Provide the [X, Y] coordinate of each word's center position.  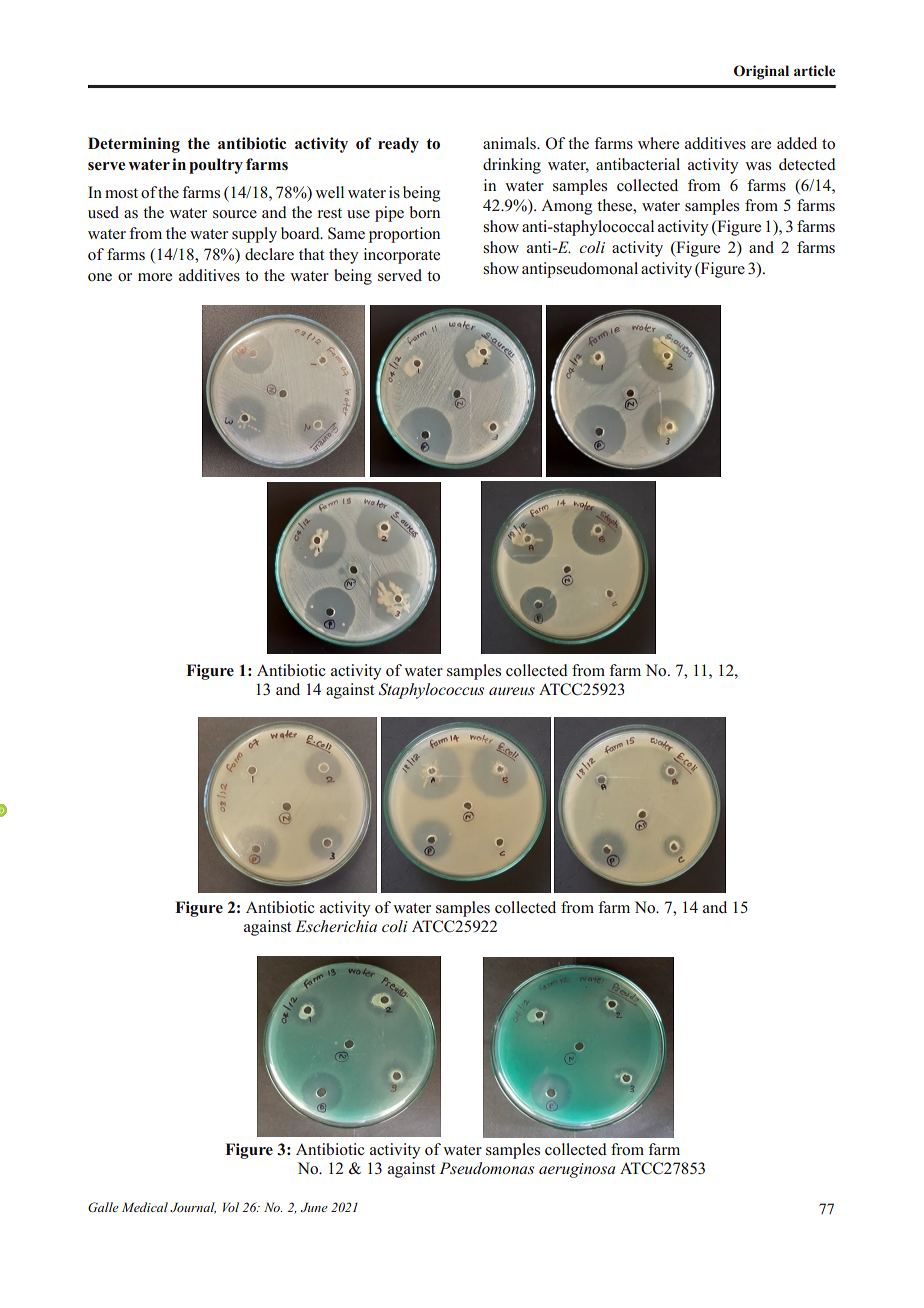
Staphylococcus [431, 691]
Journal [193, 1208]
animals [510, 143]
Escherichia [336, 926]
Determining [134, 145]
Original [761, 72]
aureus [512, 691]
